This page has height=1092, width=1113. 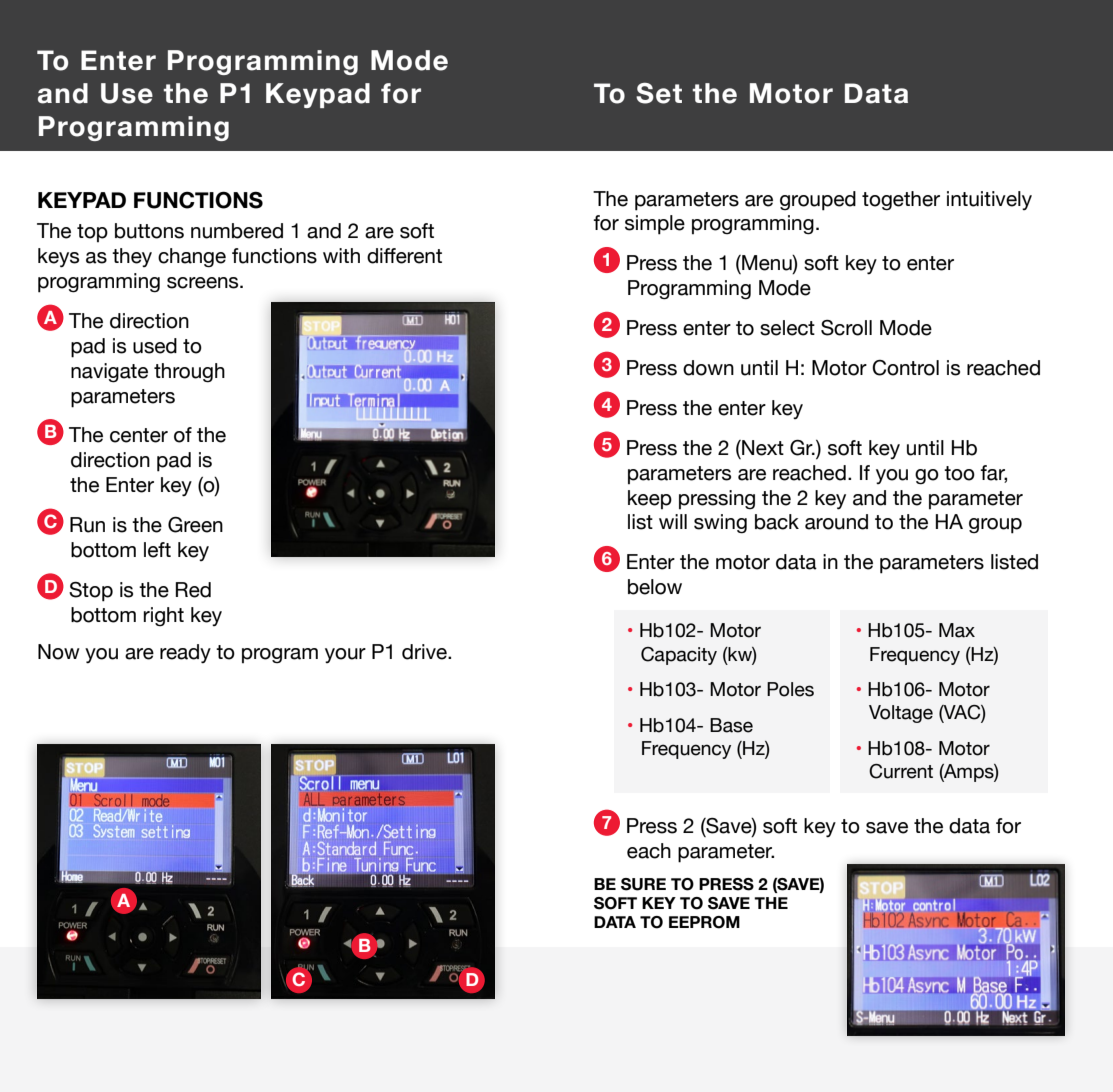 What do you see at coordinates (901, 201) in the page?
I see `together` at bounding box center [901, 201].
